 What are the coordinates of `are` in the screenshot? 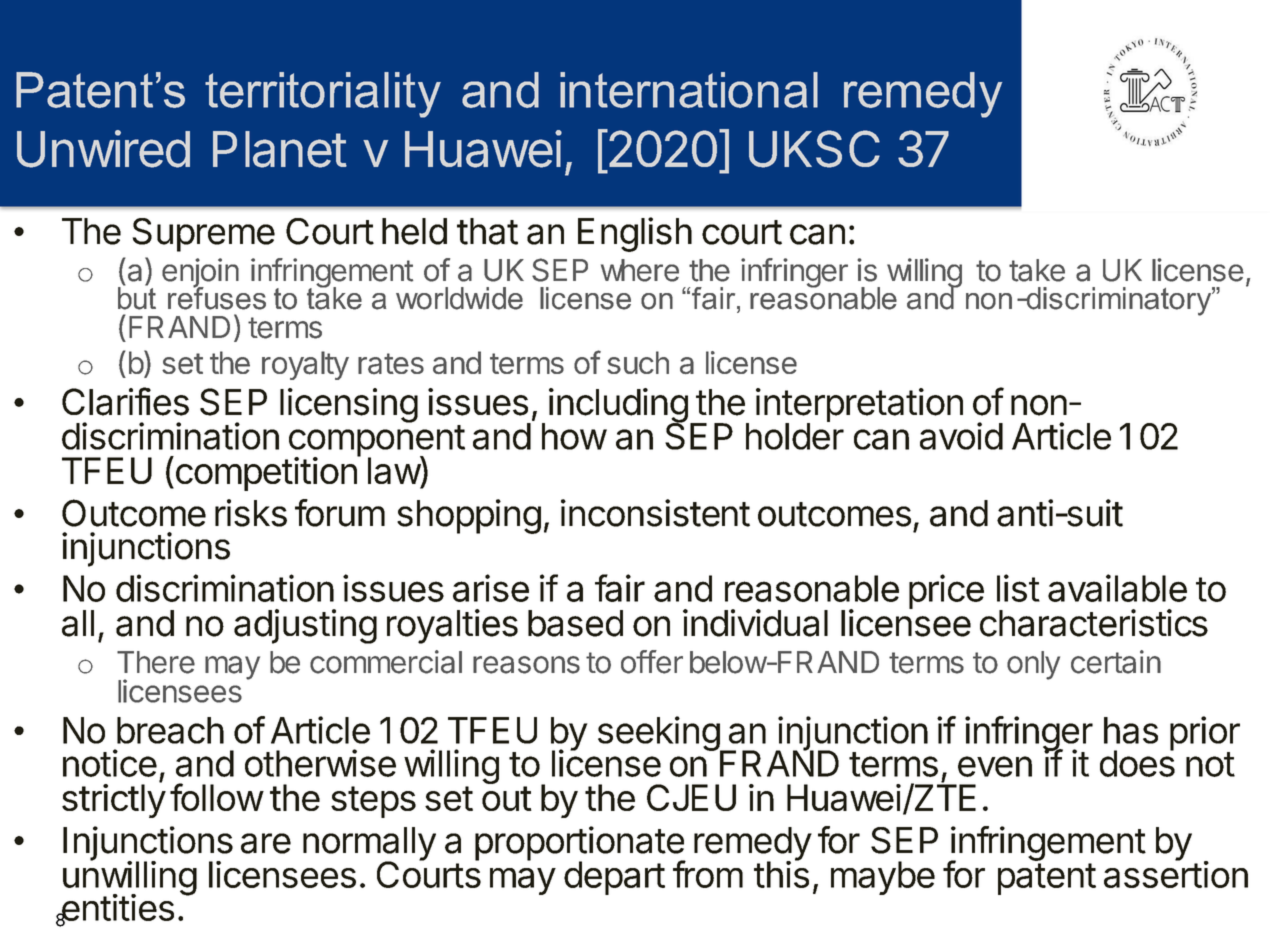 It's located at (266, 843).
